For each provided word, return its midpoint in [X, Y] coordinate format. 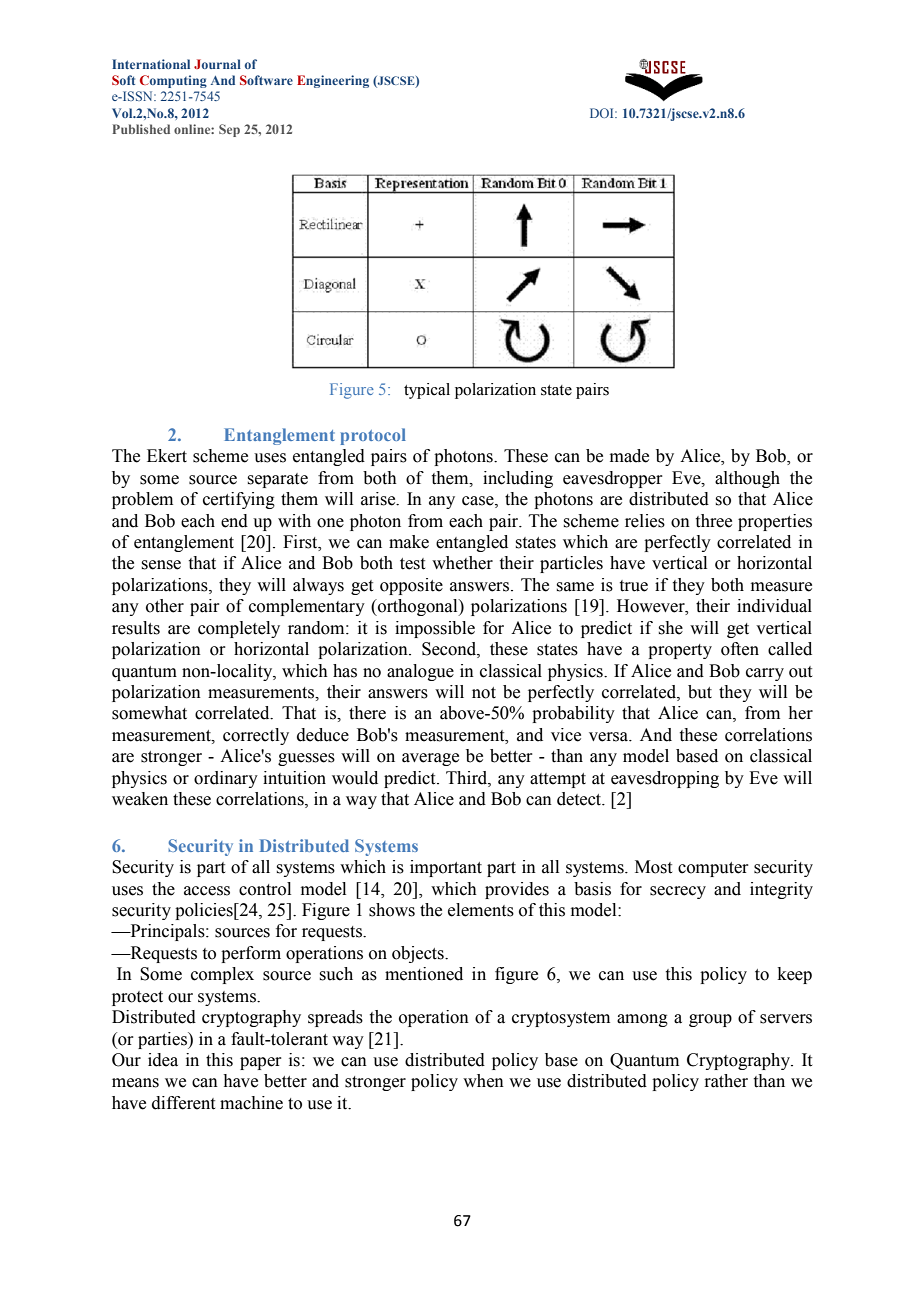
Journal [217, 64]
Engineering [333, 81]
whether [462, 563]
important [446, 868]
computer [713, 869]
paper [261, 1063]
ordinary [226, 779]
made [629, 456]
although [747, 479]
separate [277, 480]
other [165, 606]
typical [427, 391]
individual [774, 606]
